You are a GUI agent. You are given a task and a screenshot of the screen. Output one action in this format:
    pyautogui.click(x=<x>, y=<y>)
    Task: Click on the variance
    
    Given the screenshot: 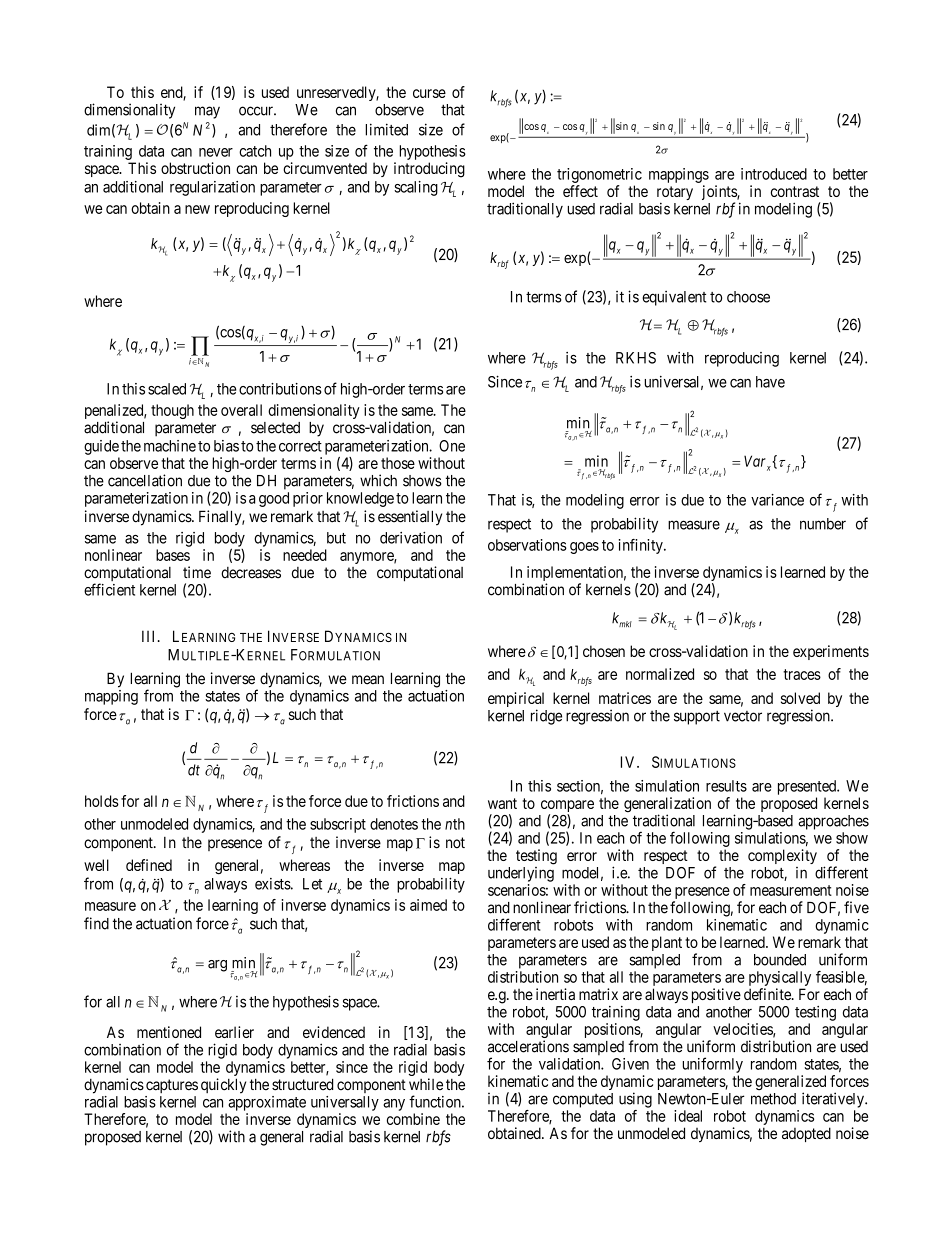 What is the action you would take?
    pyautogui.click(x=777, y=500)
